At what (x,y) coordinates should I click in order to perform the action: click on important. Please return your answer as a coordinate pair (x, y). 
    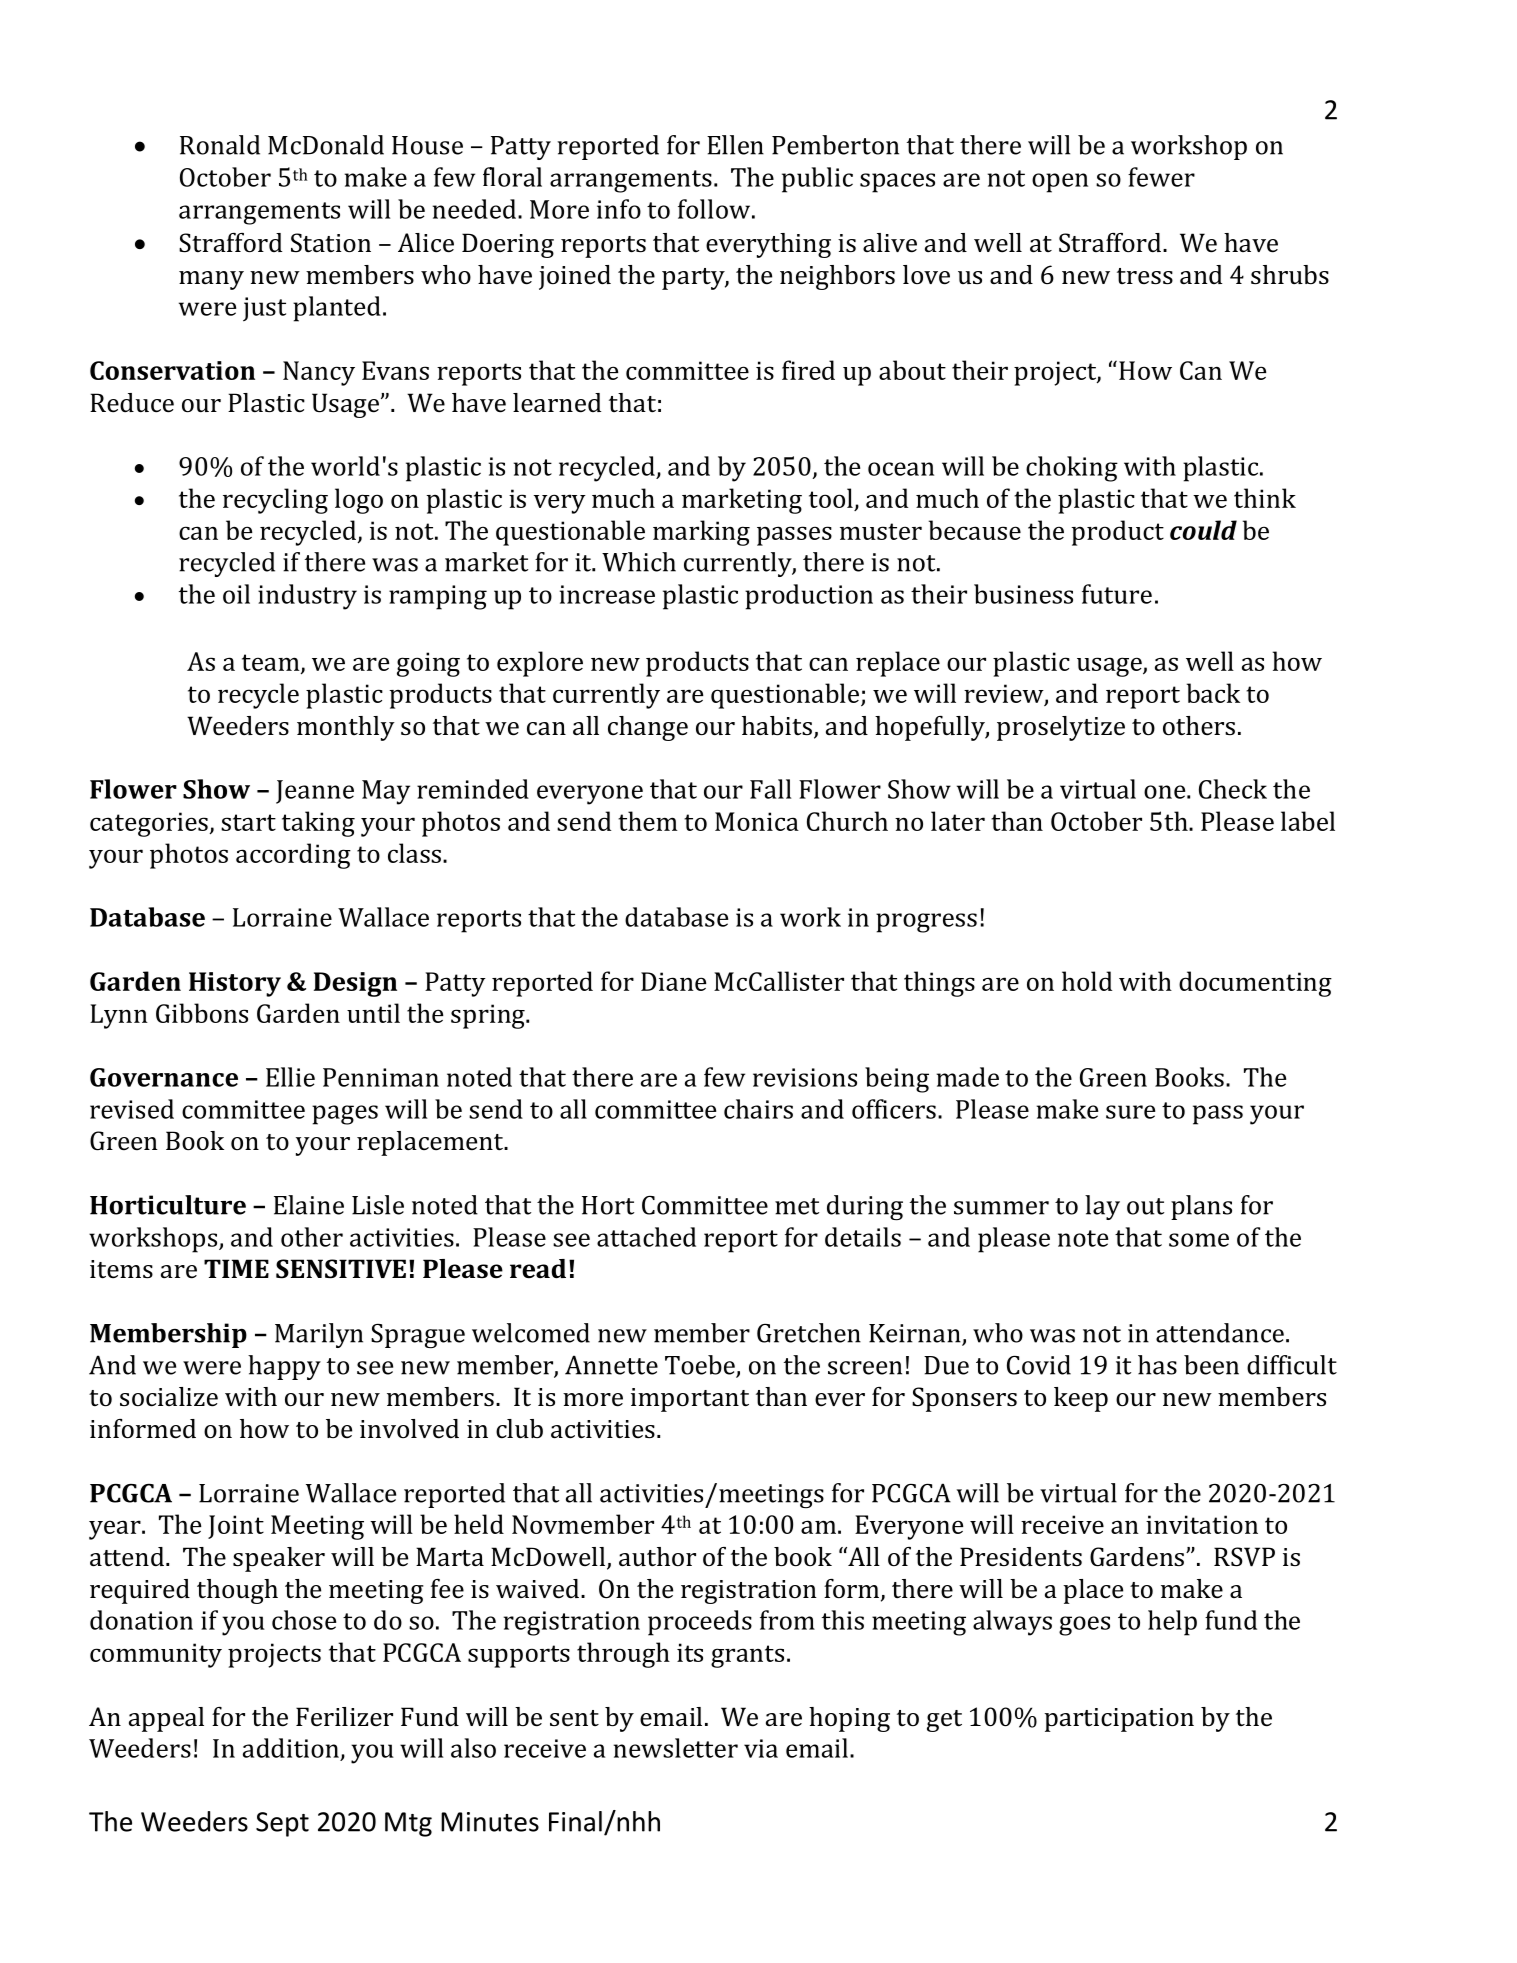
    Looking at the image, I should click on (690, 1400).
